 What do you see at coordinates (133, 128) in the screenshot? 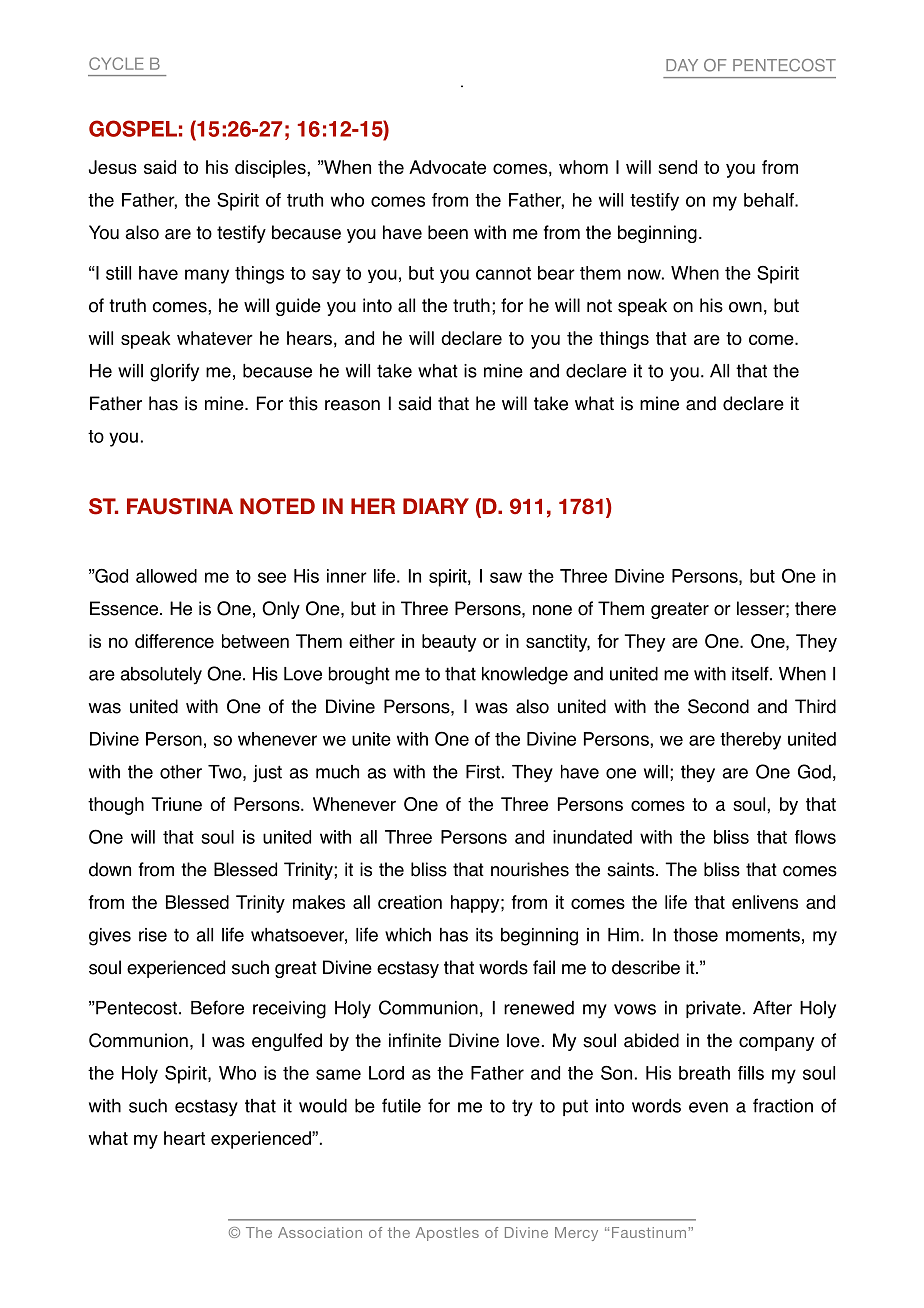
I see `GOSPEL` at bounding box center [133, 128].
